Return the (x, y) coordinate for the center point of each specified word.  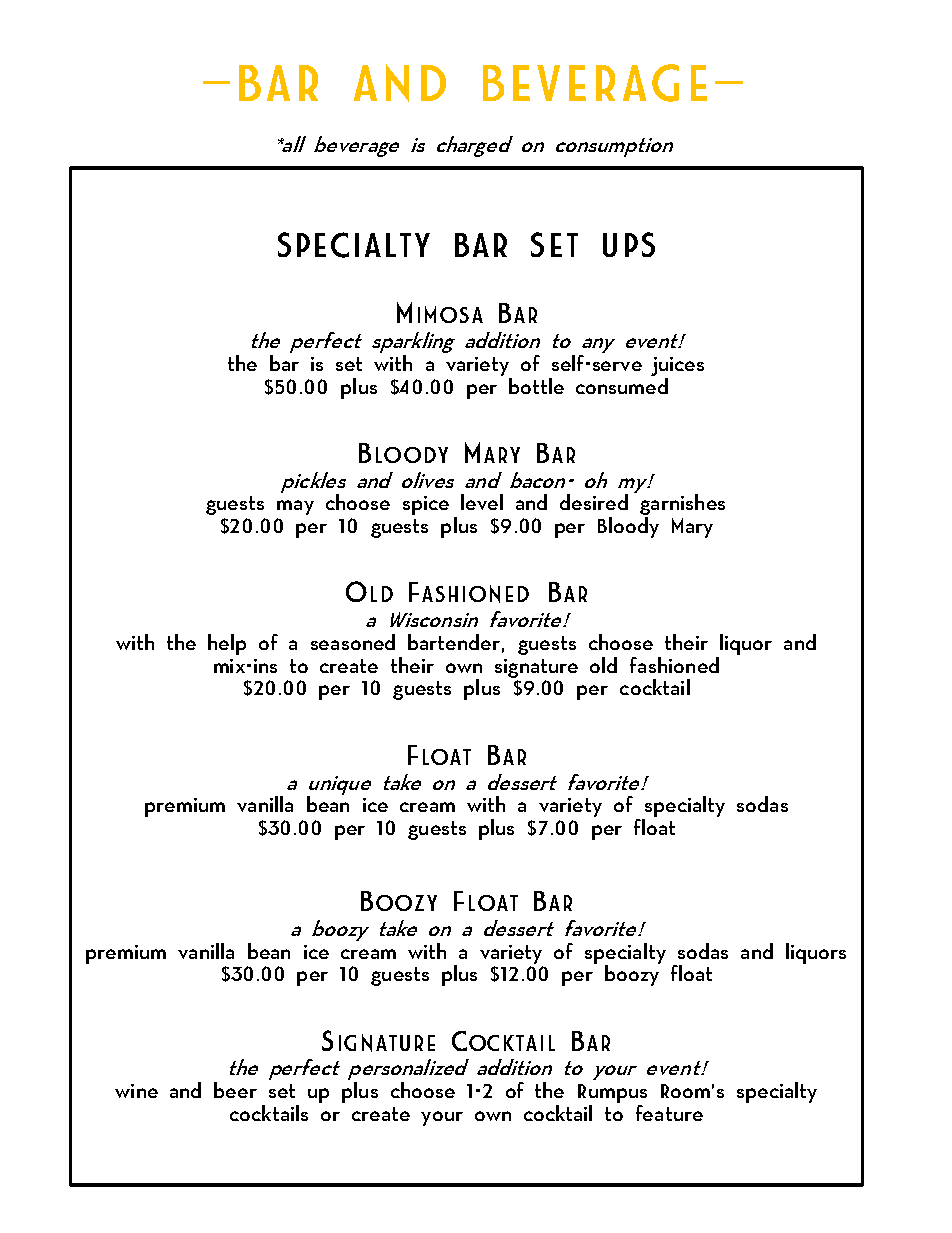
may (295, 507)
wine (136, 1091)
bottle (536, 386)
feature (669, 1113)
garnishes (682, 506)
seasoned (353, 642)
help (227, 644)
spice (426, 505)
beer (235, 1090)
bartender (454, 642)
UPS (629, 244)
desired (594, 502)
